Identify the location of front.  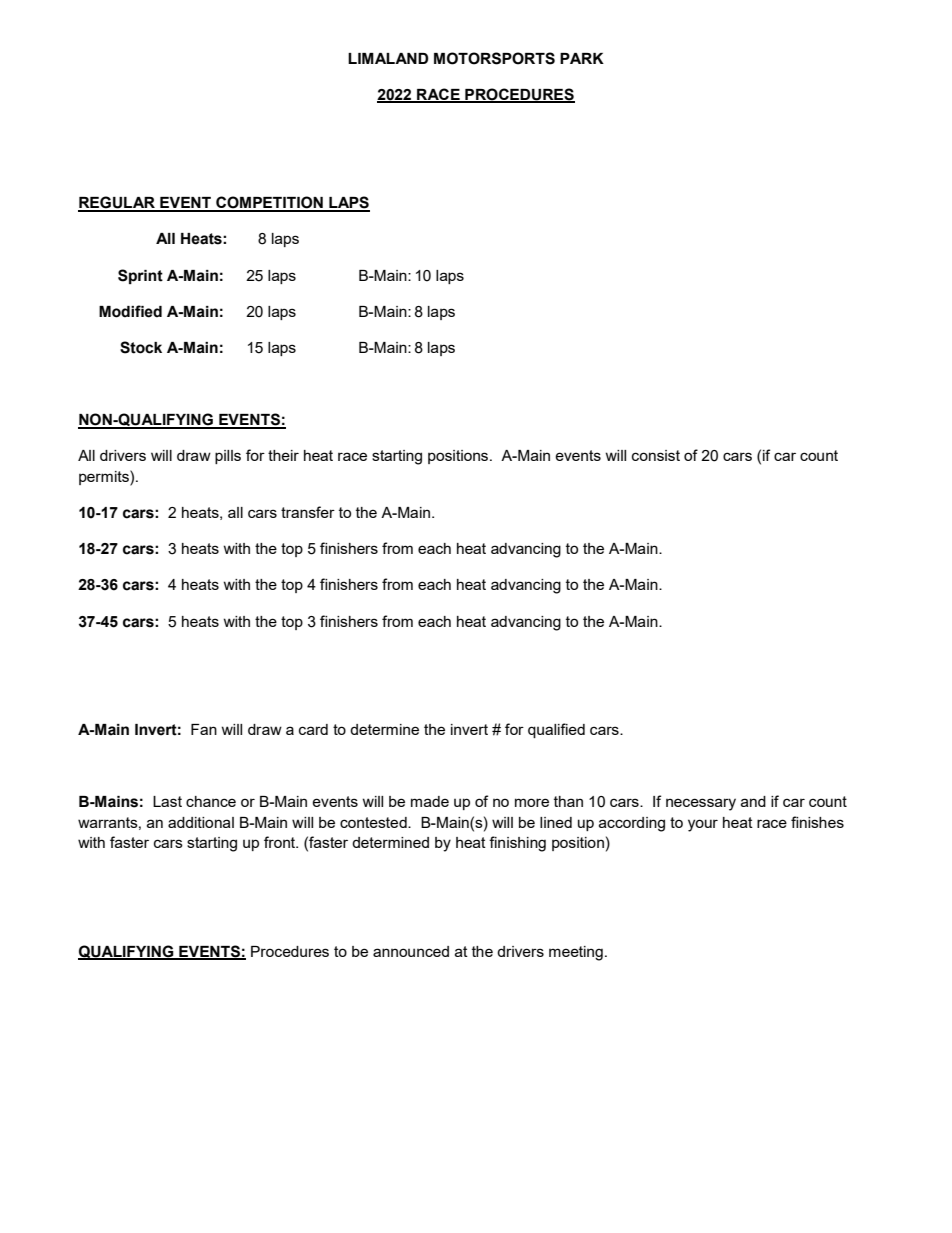
(281, 842).
